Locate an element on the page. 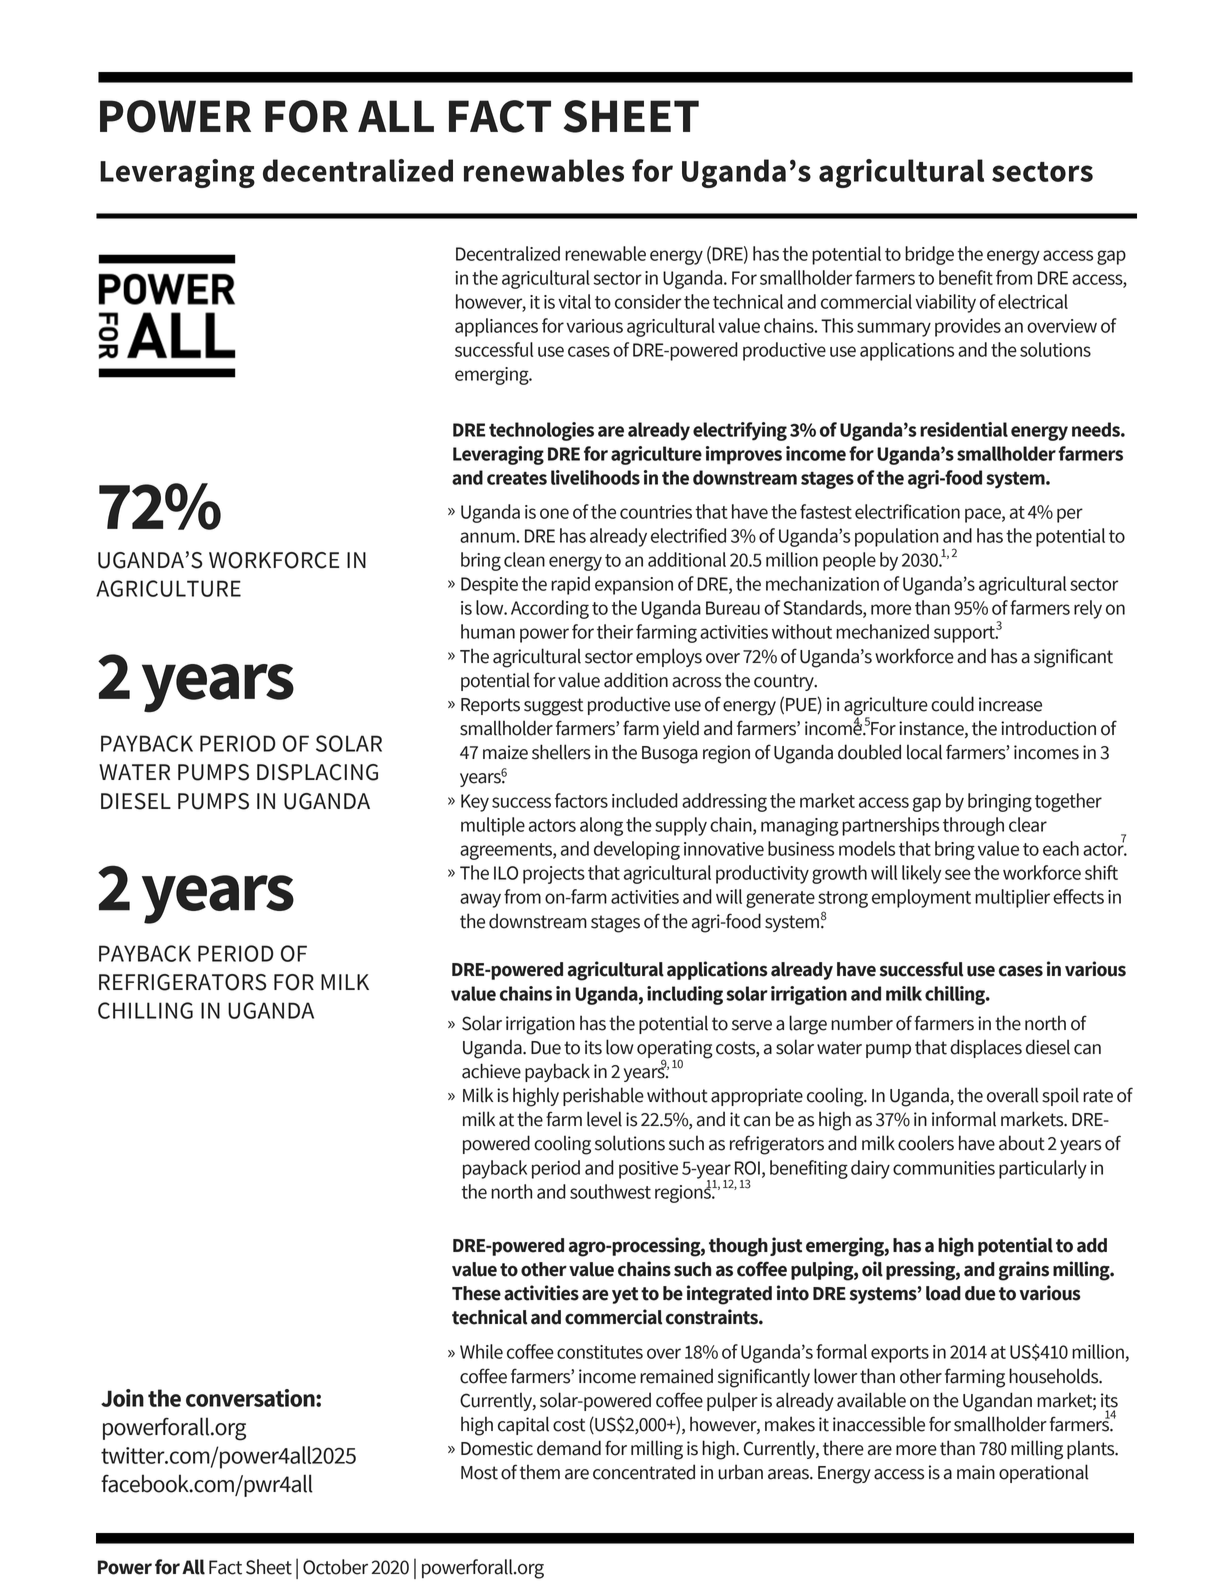 The width and height of the image is (1228, 1589). electrical is located at coordinates (1033, 301).
